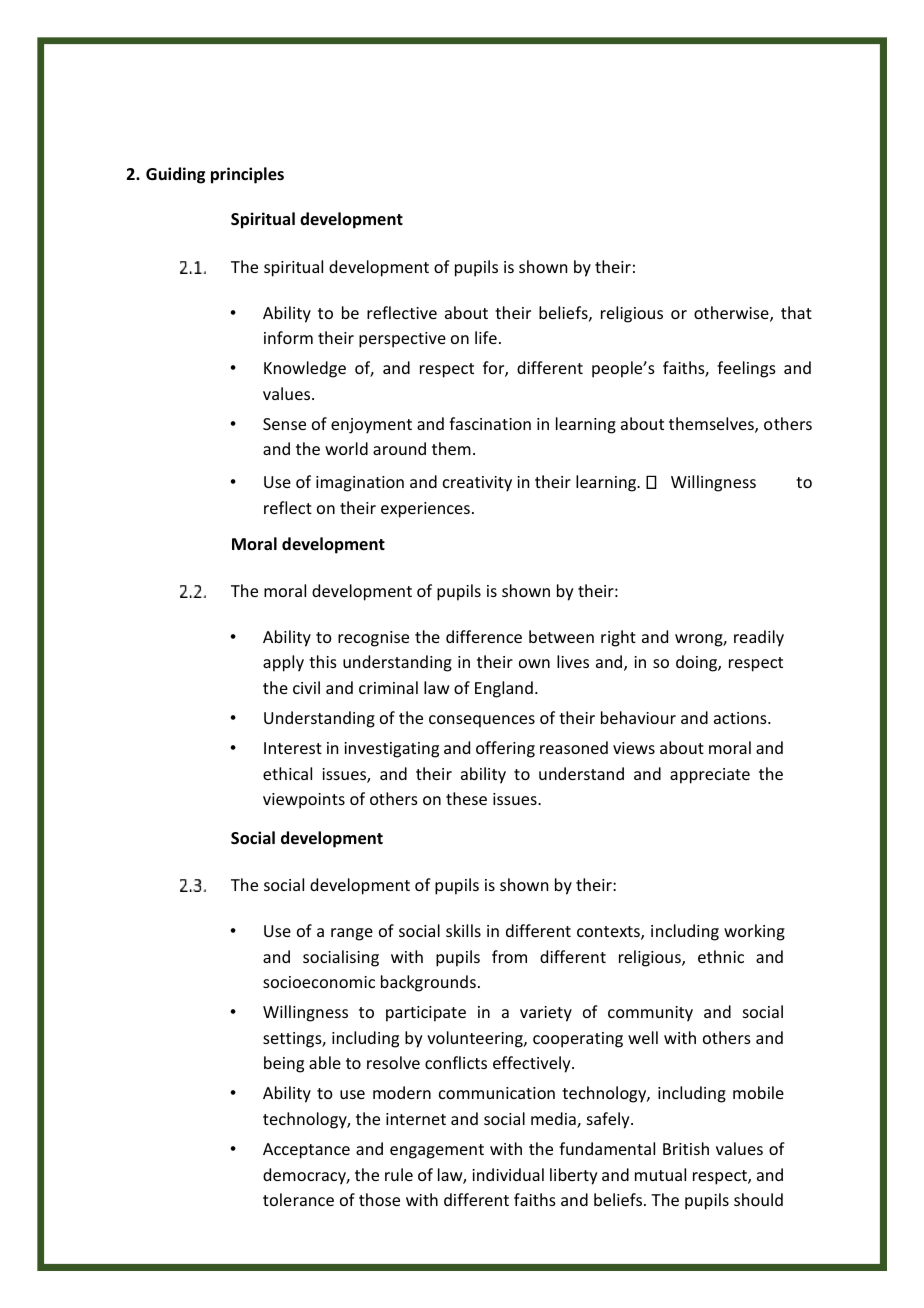  What do you see at coordinates (732, 314) in the screenshot?
I see `otherwise` at bounding box center [732, 314].
